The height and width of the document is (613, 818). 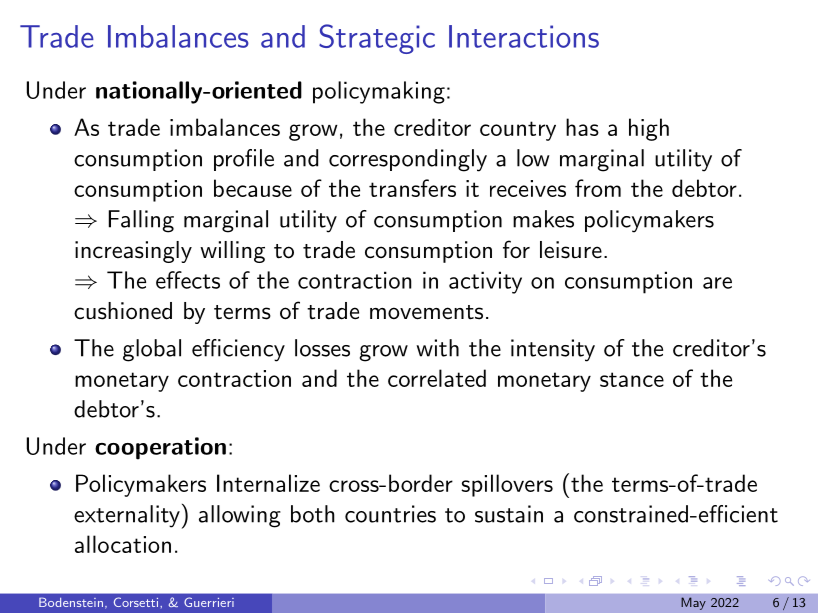 I want to click on countries, so click(x=390, y=514).
